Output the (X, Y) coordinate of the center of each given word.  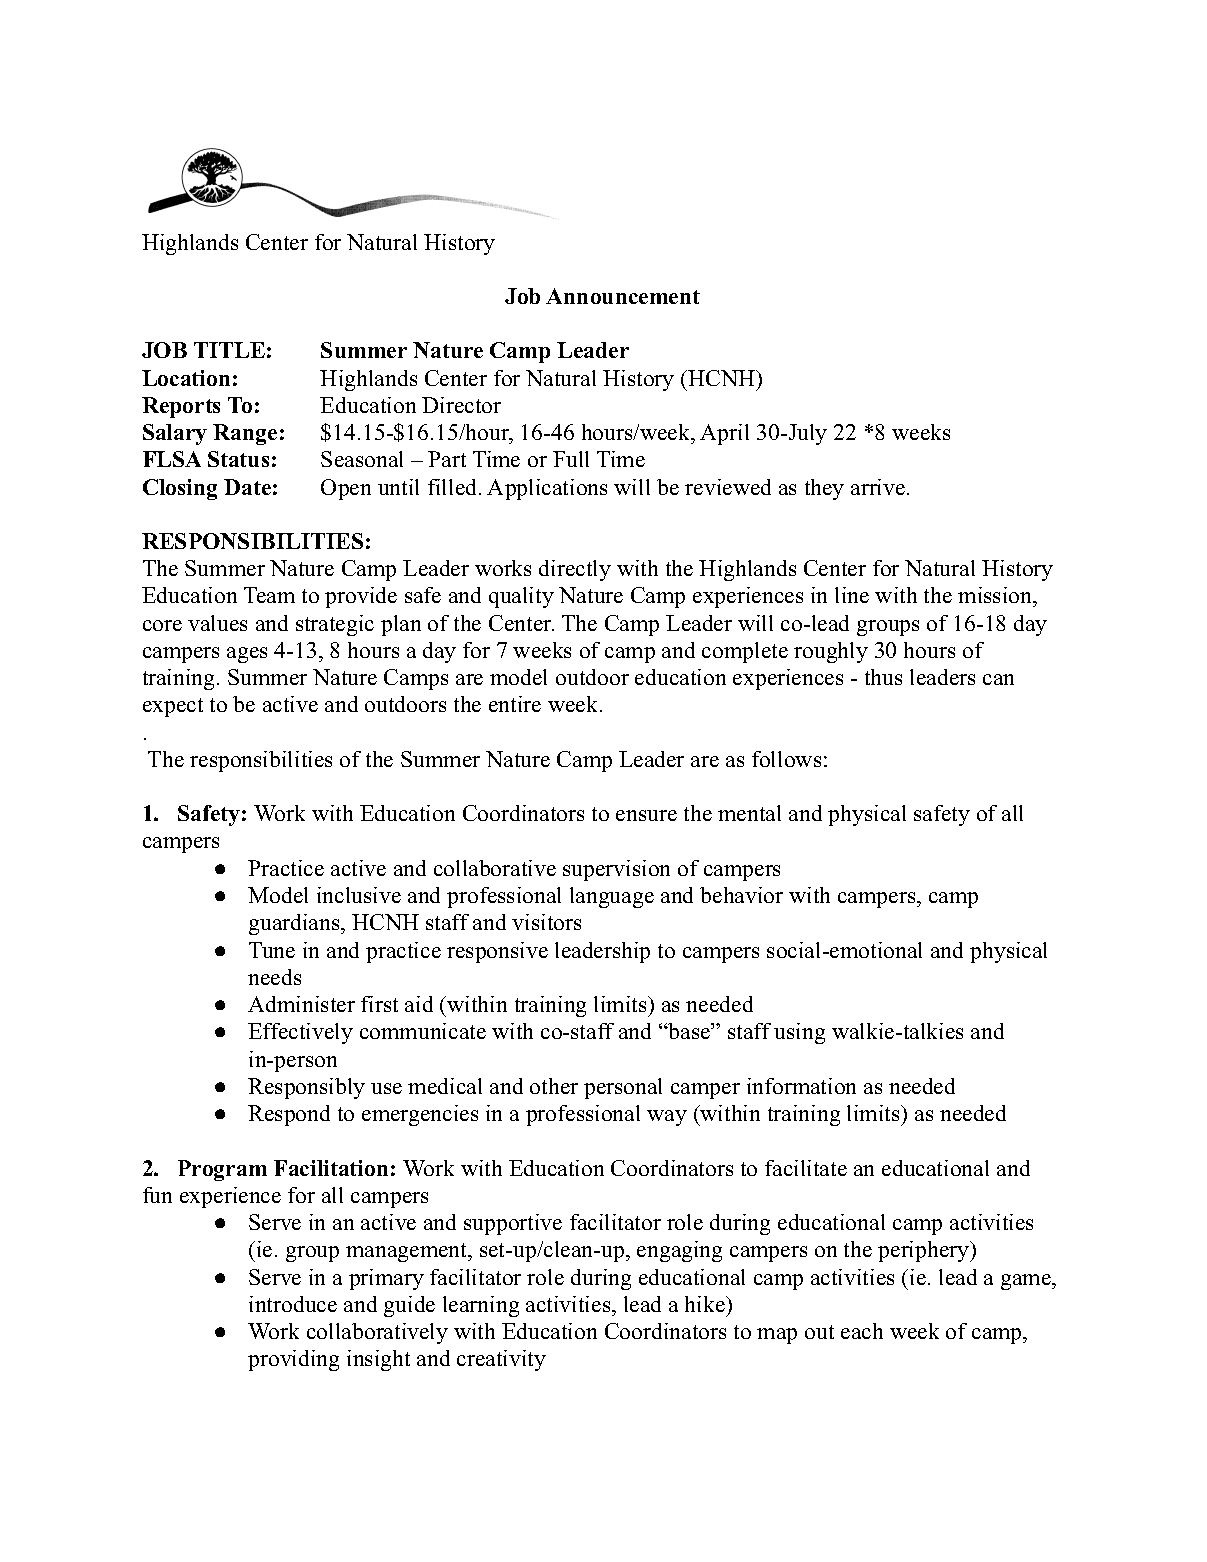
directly (575, 570)
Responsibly (306, 1088)
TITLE (229, 350)
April (724, 434)
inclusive (359, 895)
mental (749, 813)
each (862, 1331)
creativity (501, 1360)
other (554, 1086)
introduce (293, 1304)
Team (269, 595)
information (801, 1086)
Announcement (623, 296)
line (852, 595)
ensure (646, 815)
